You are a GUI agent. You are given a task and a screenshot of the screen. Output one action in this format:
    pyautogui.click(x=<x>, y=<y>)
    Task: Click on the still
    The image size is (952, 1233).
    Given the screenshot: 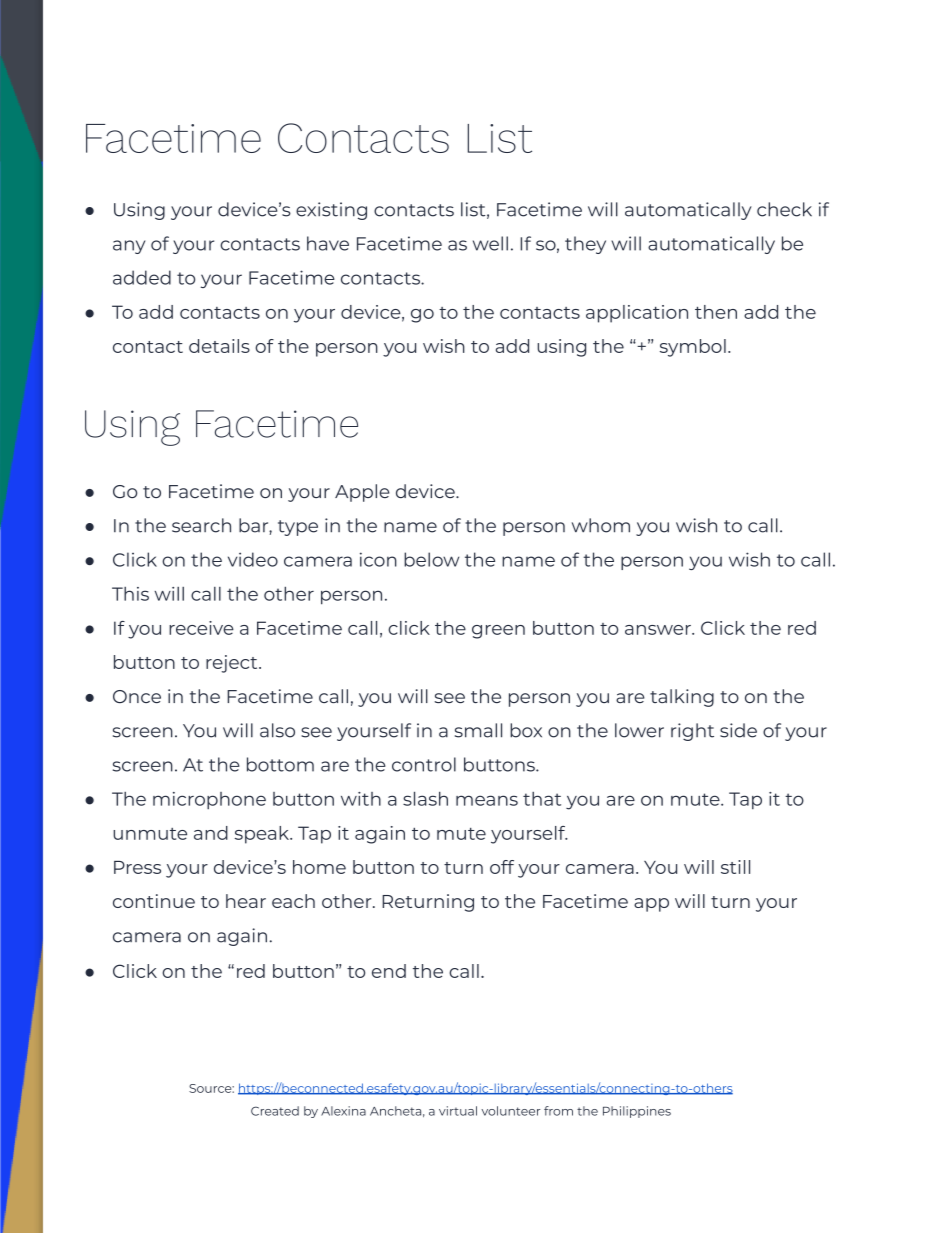 What is the action you would take?
    pyautogui.click(x=735, y=867)
